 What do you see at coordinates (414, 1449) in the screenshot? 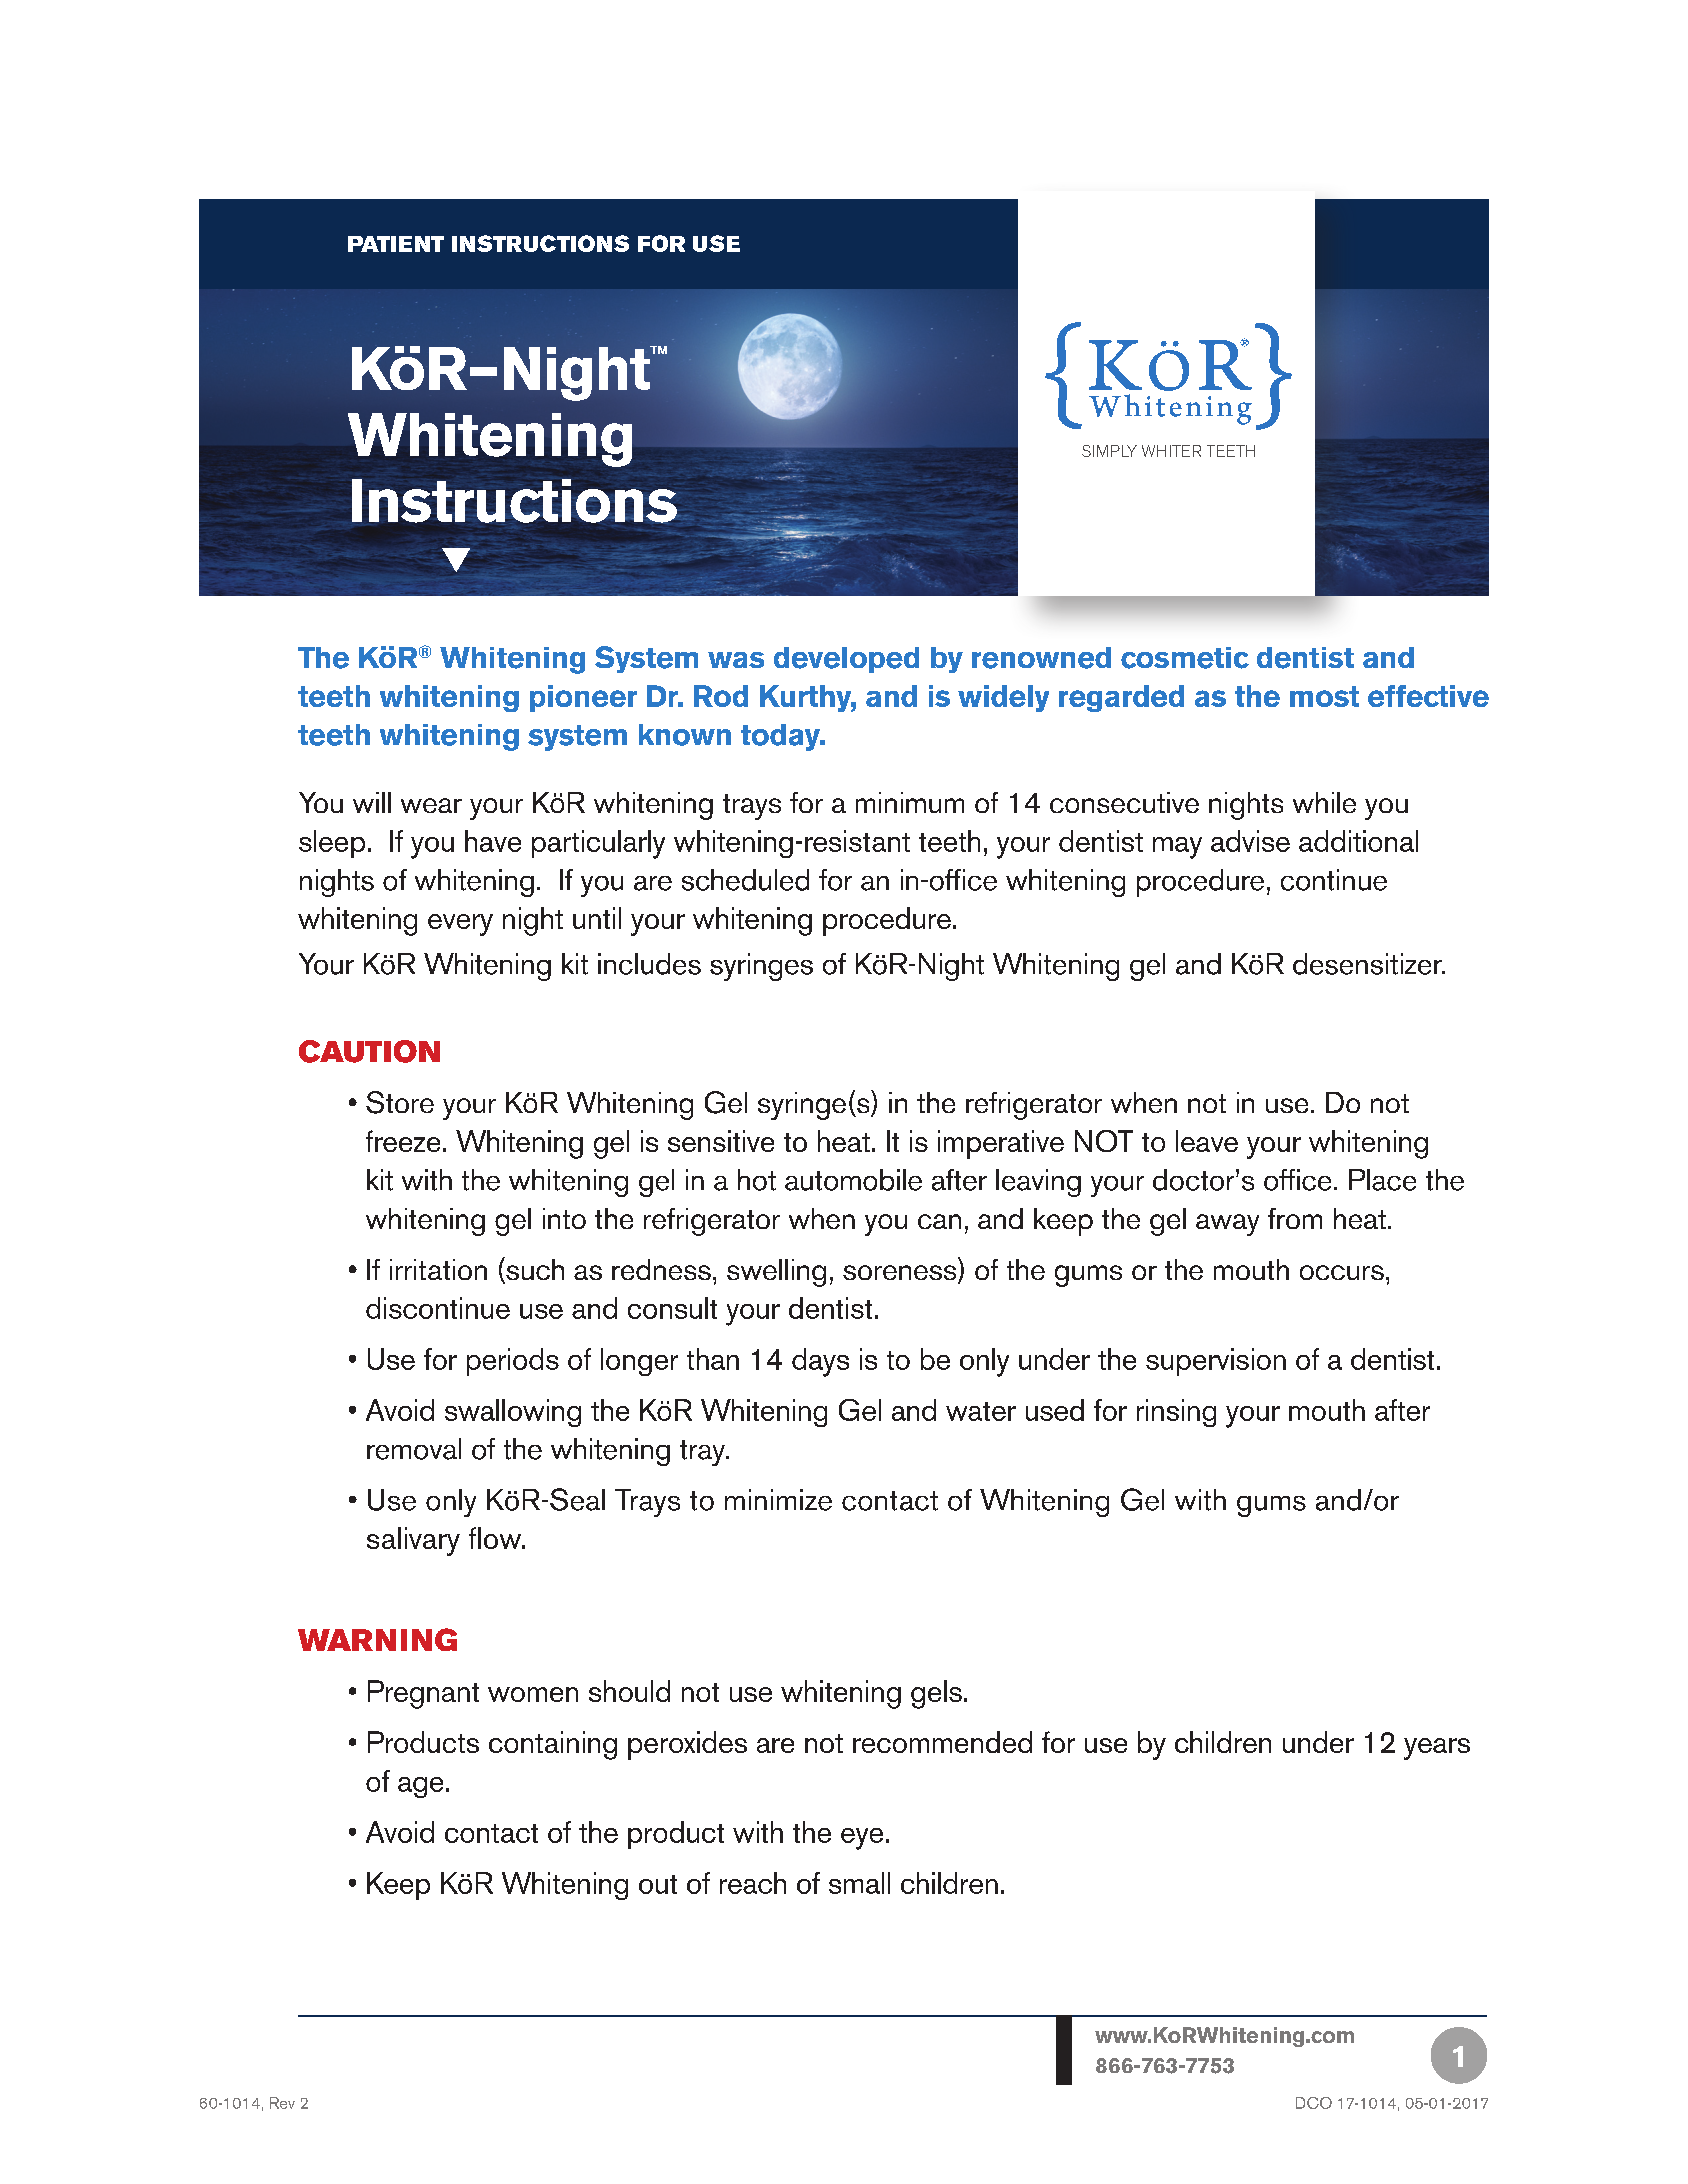
I see `removal` at bounding box center [414, 1449].
